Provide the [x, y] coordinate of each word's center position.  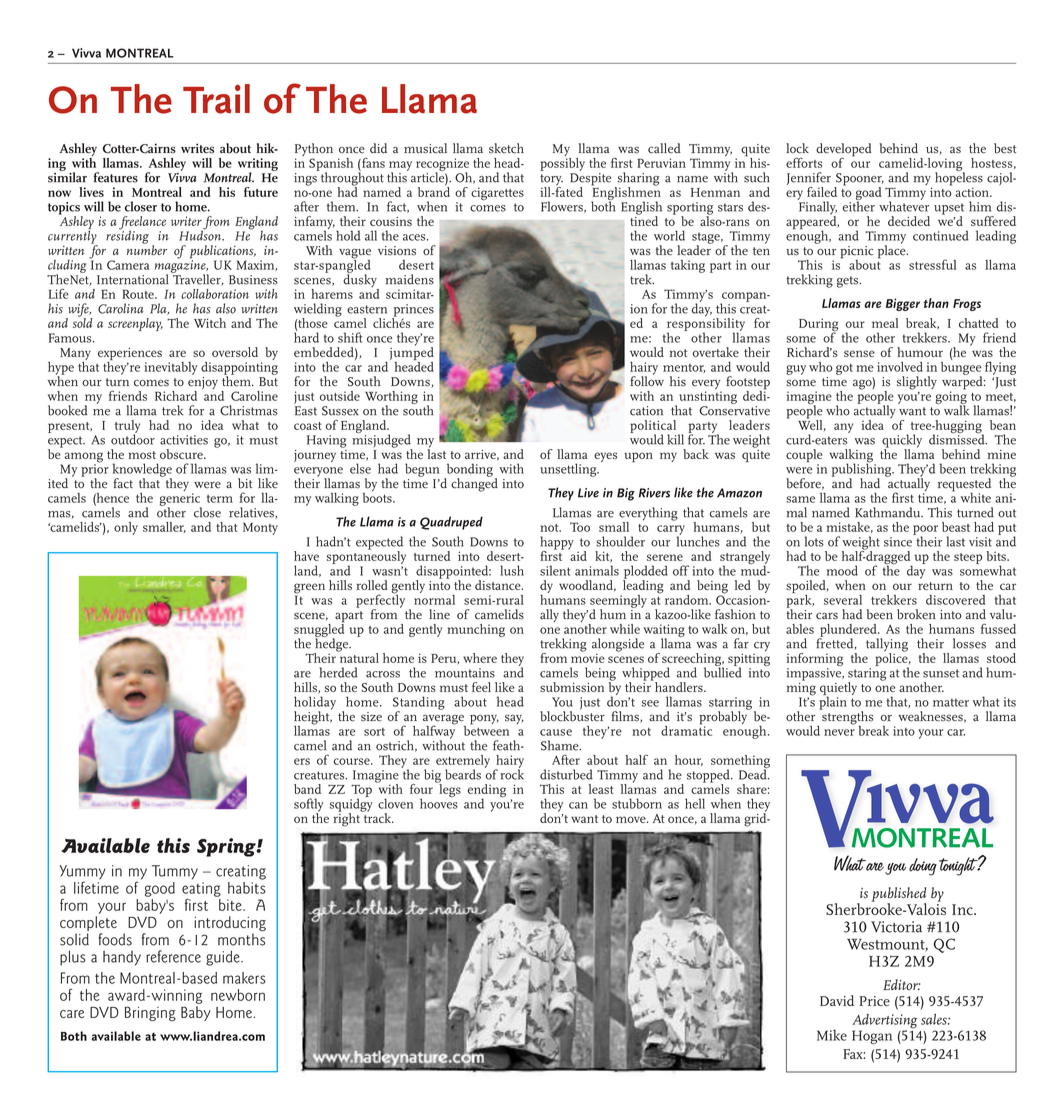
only [126, 528]
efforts [804, 162]
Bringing [150, 1013]
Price [874, 1001]
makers [244, 978]
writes [197, 148]
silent [555, 570]
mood [842, 570]
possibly [562, 163]
